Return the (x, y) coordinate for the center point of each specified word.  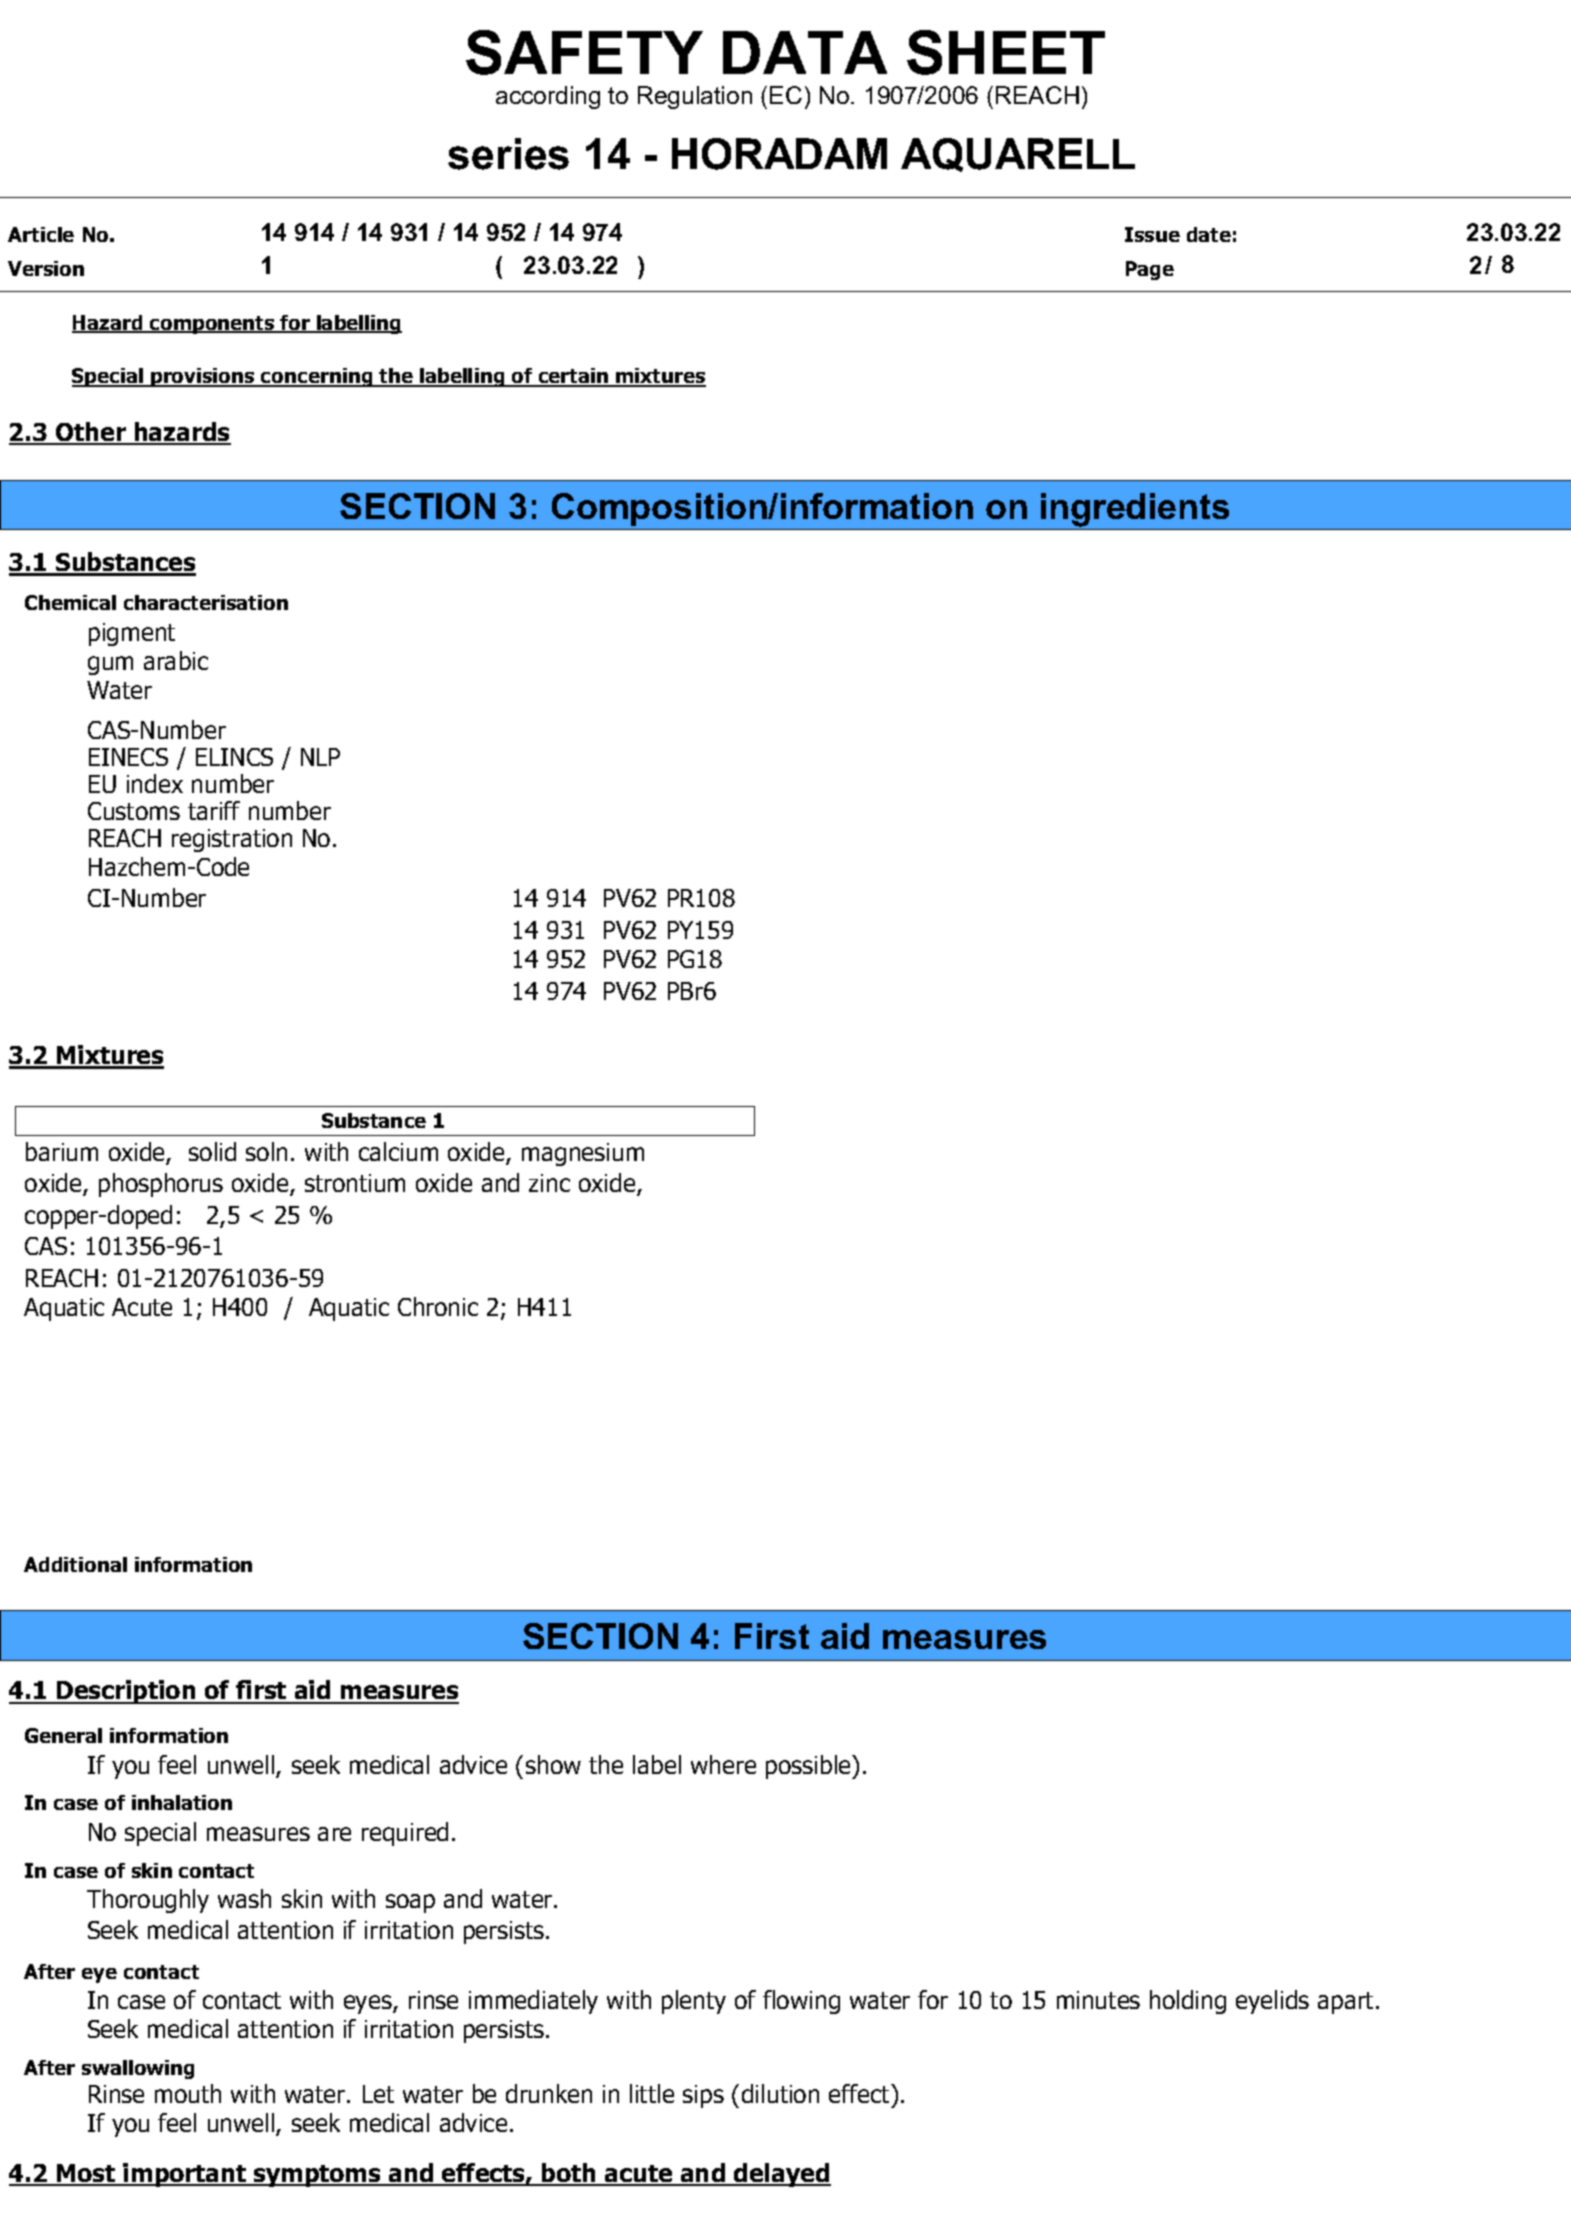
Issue (1152, 234)
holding (1188, 2002)
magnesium (583, 1154)
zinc (549, 1183)
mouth (188, 2093)
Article (41, 234)
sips (703, 2096)
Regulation (695, 97)
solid (212, 1151)
